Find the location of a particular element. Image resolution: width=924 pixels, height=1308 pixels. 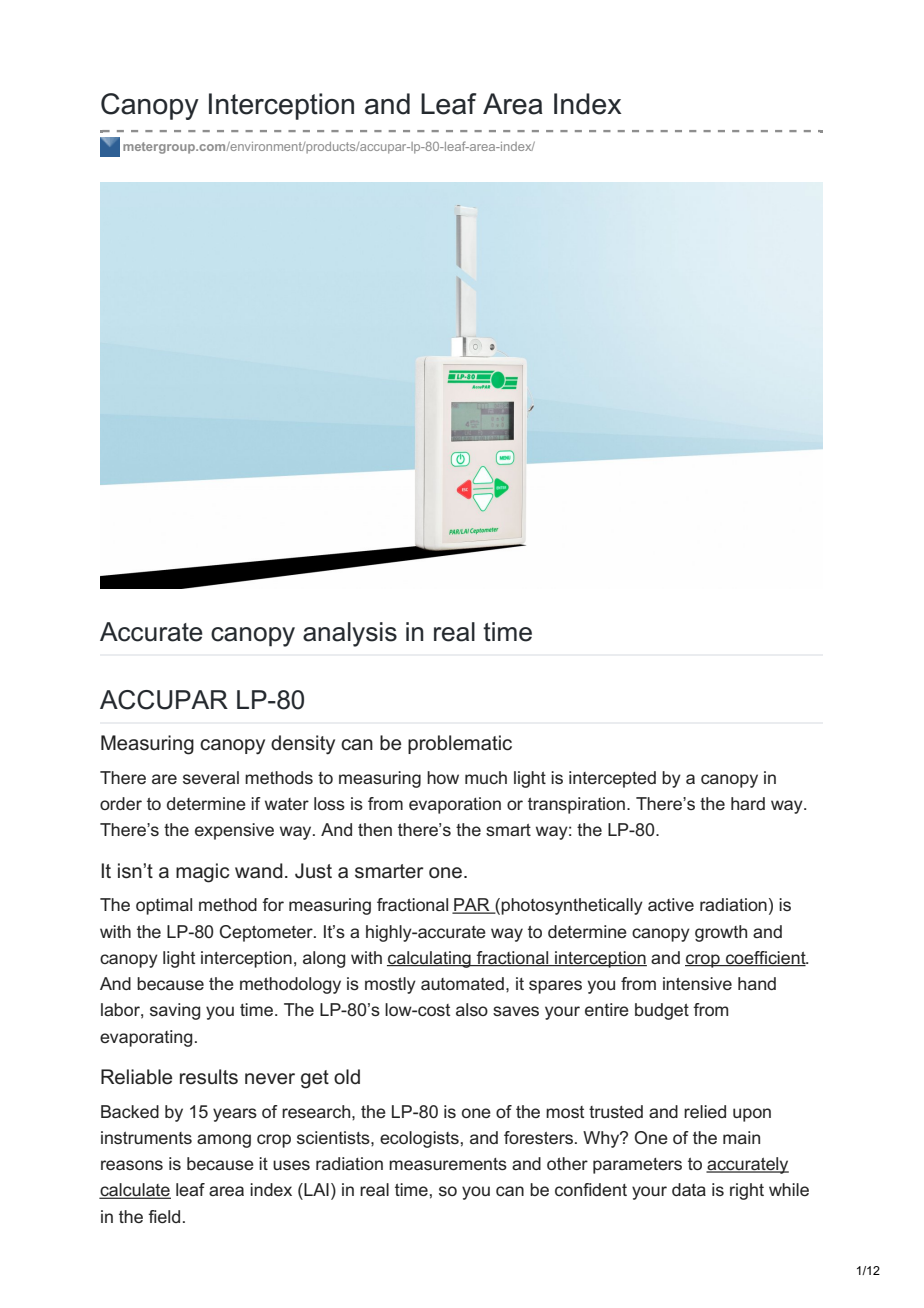

hard is located at coordinates (748, 803).
